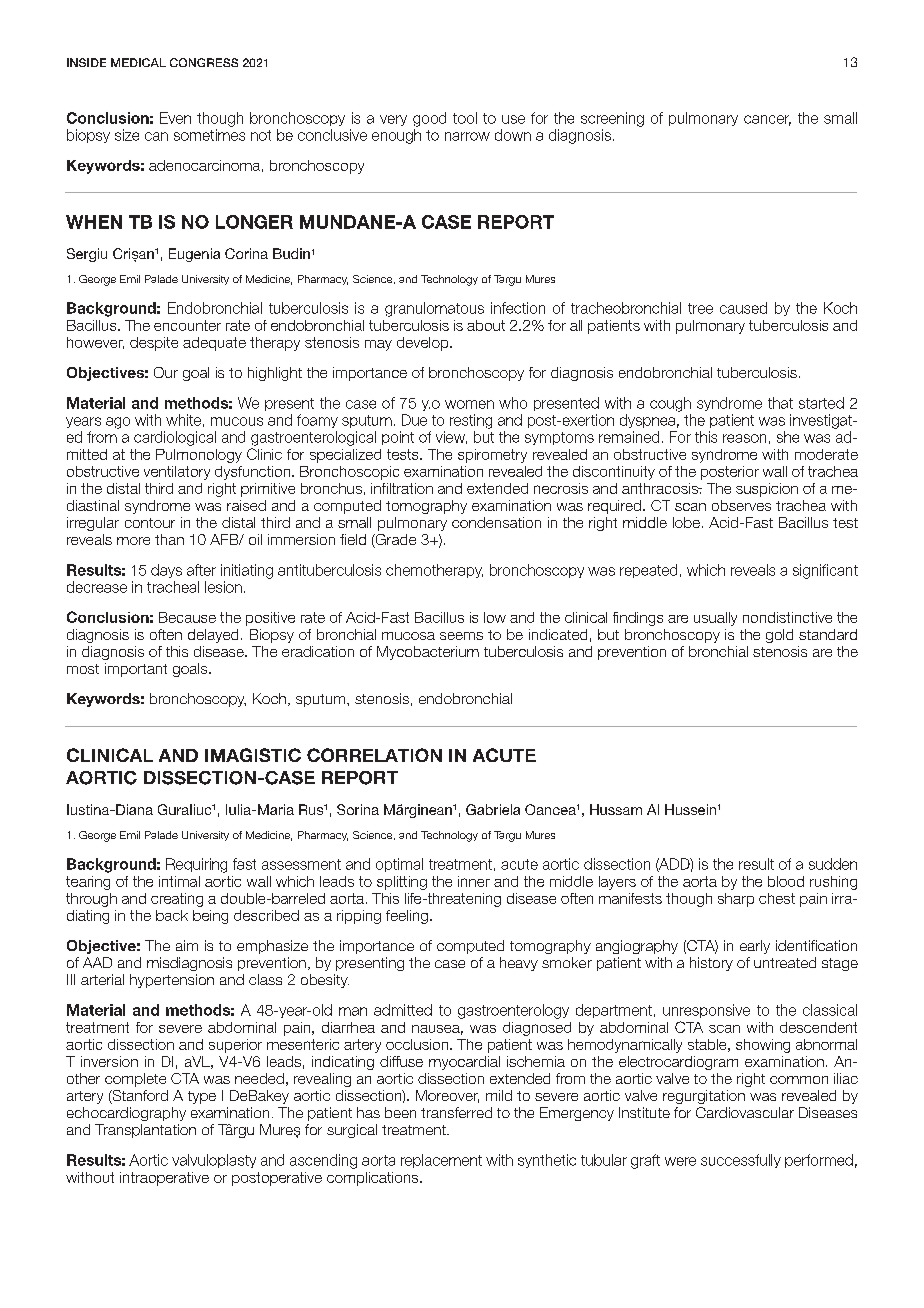 This document has height=1308, width=924. Describe the element at coordinates (736, 900) in the document. I see `sharp` at that location.
